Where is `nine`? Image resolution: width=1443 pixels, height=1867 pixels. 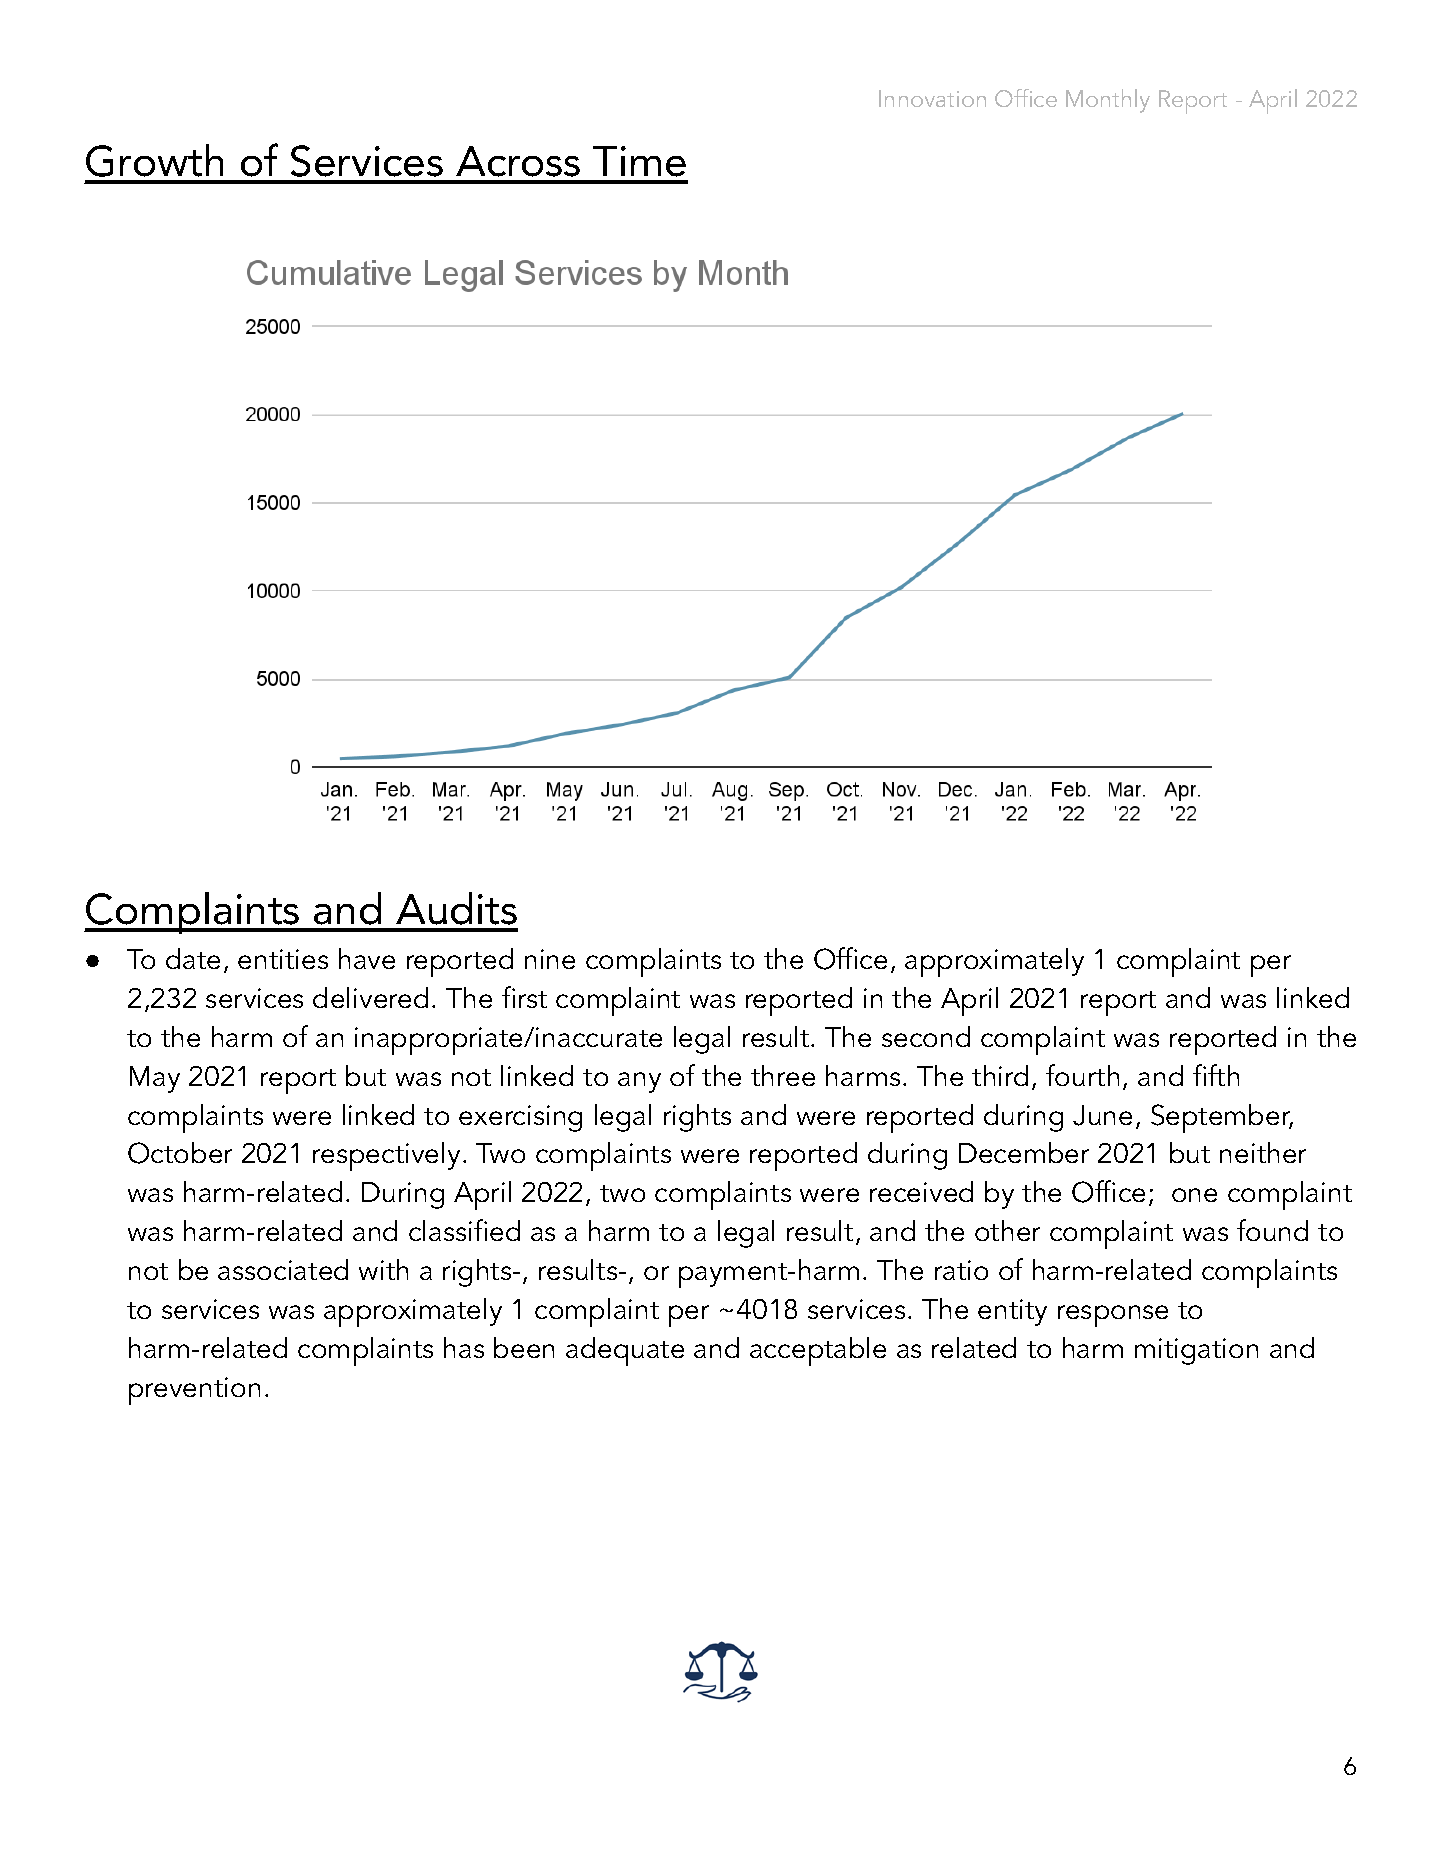 nine is located at coordinates (550, 959).
